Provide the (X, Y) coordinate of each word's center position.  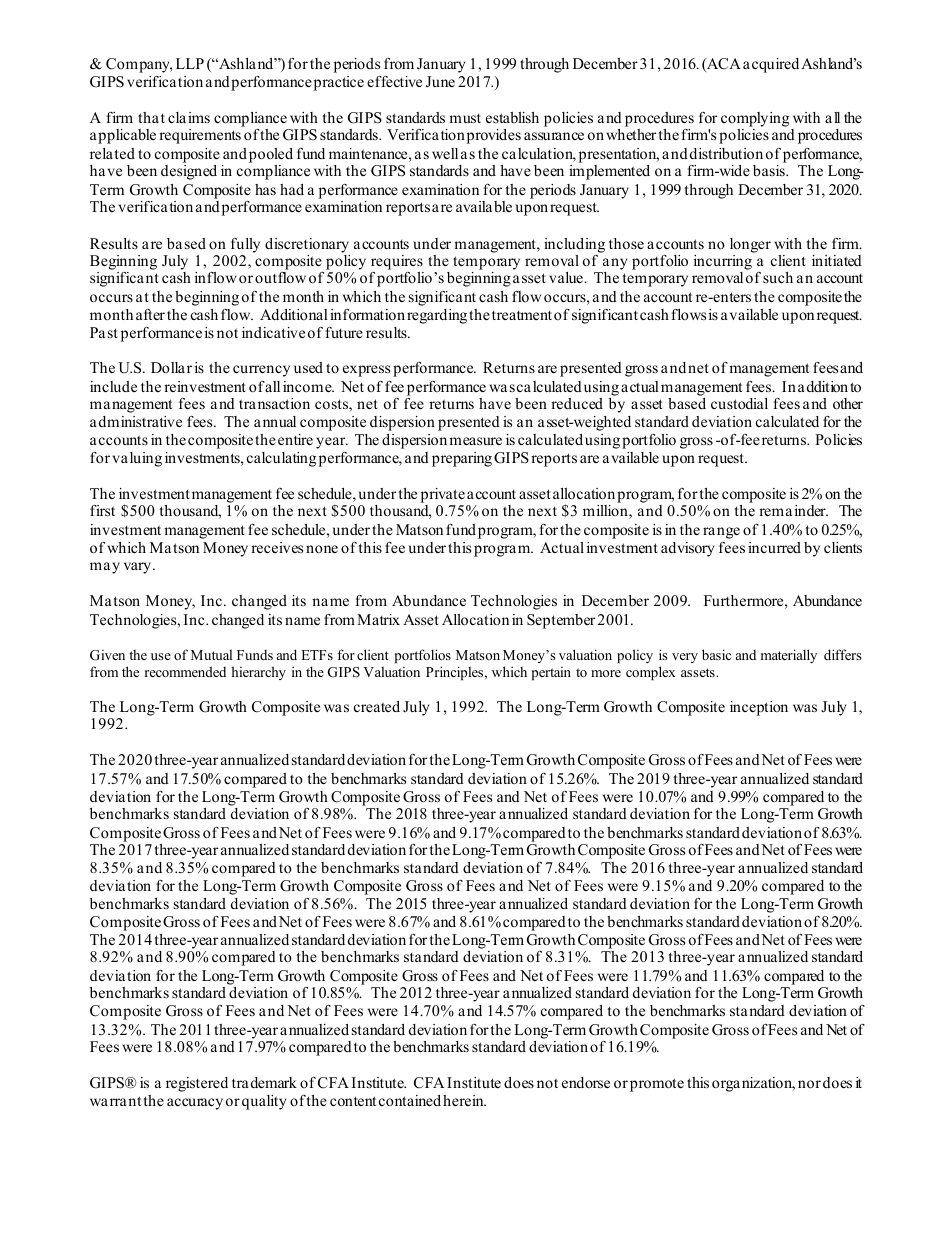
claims (189, 117)
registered (197, 1084)
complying (755, 119)
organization (753, 1084)
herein (464, 1100)
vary (139, 568)
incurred (774, 547)
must (465, 118)
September (561, 621)
